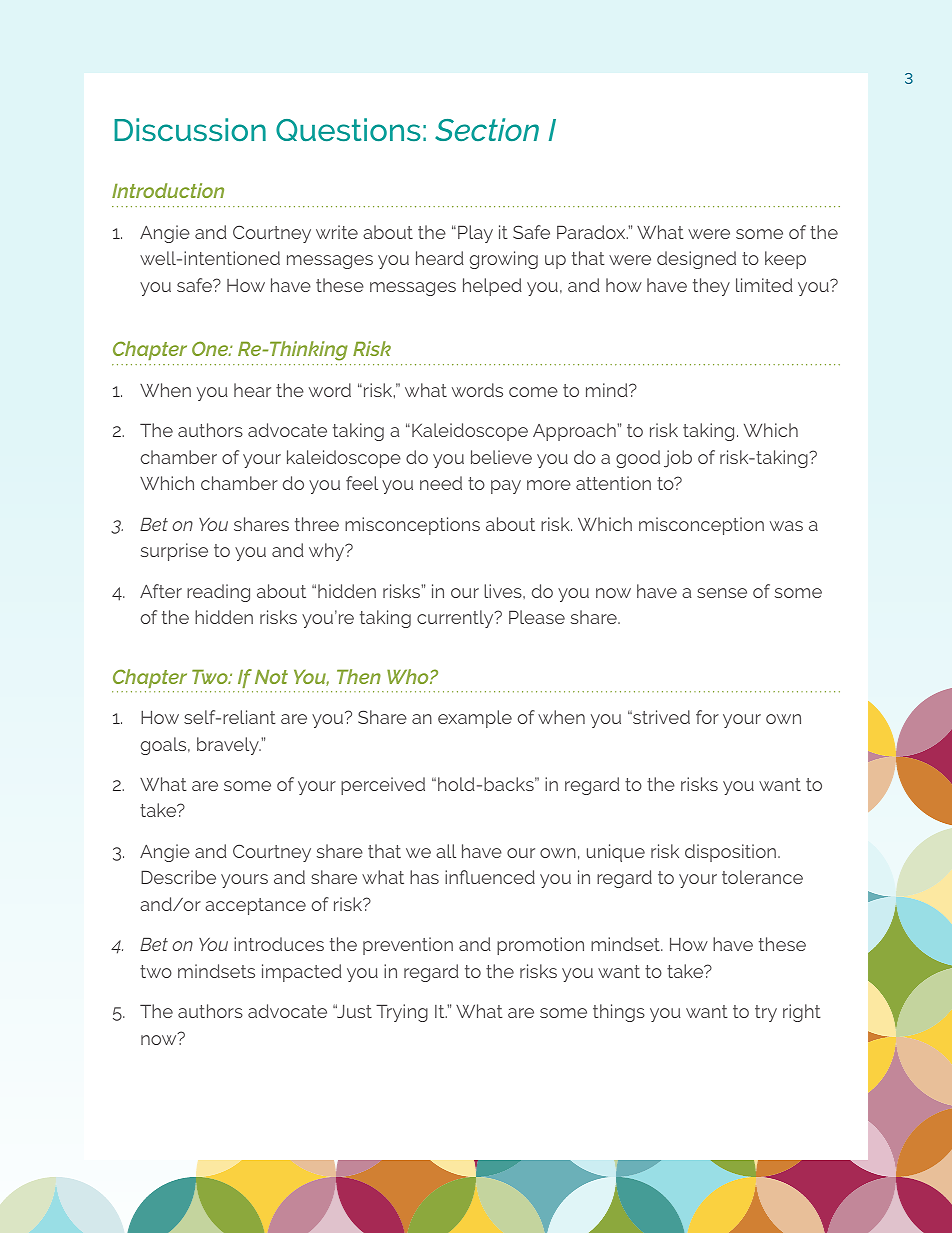 Image resolution: width=952 pixels, height=1233 pixels. What do you see at coordinates (802, 1013) in the screenshot?
I see `right` at bounding box center [802, 1013].
